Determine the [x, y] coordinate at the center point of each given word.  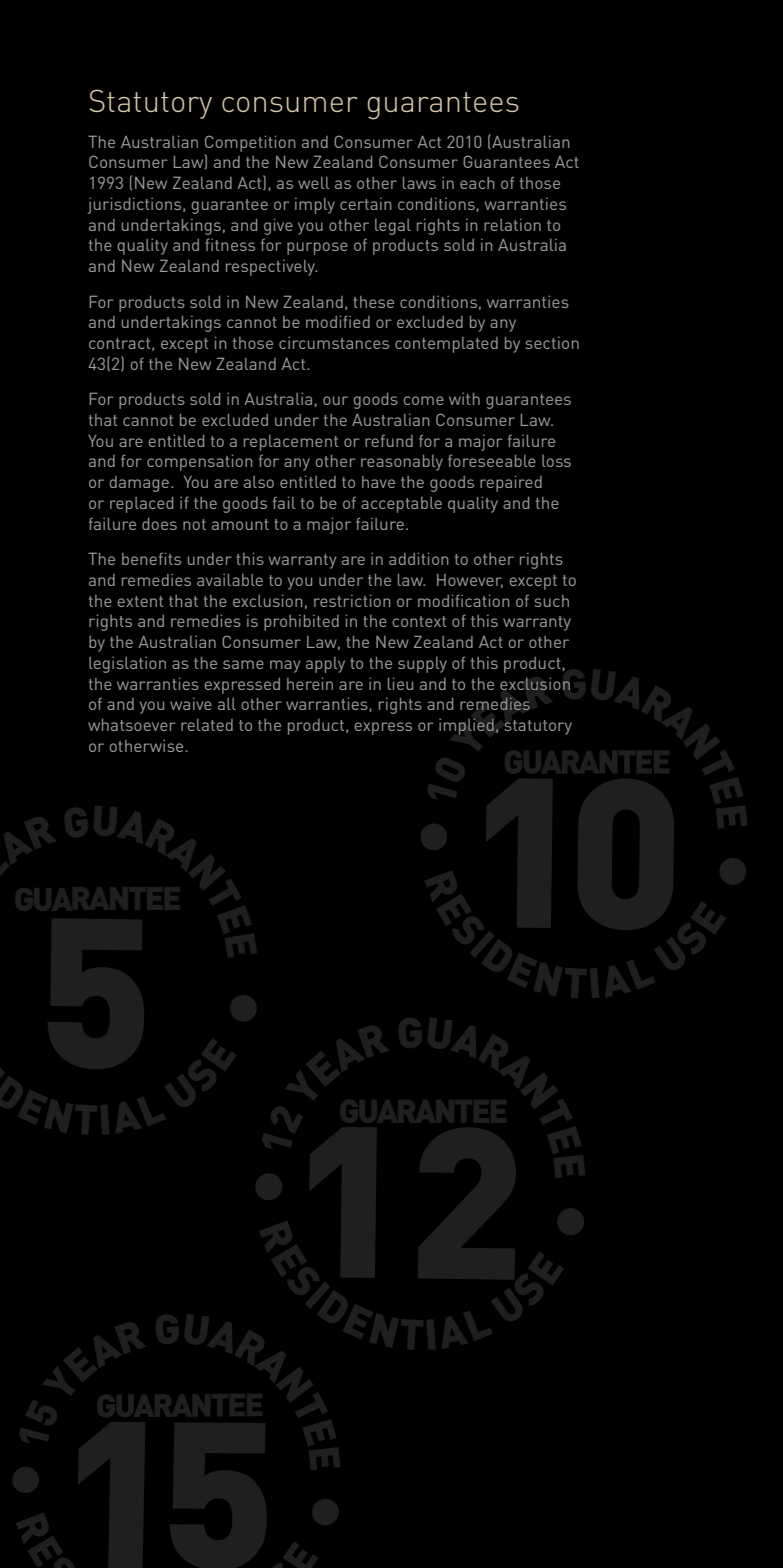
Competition [250, 143]
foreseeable [492, 460]
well [314, 183]
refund [389, 441]
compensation [199, 462]
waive [191, 704]
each [477, 183]
